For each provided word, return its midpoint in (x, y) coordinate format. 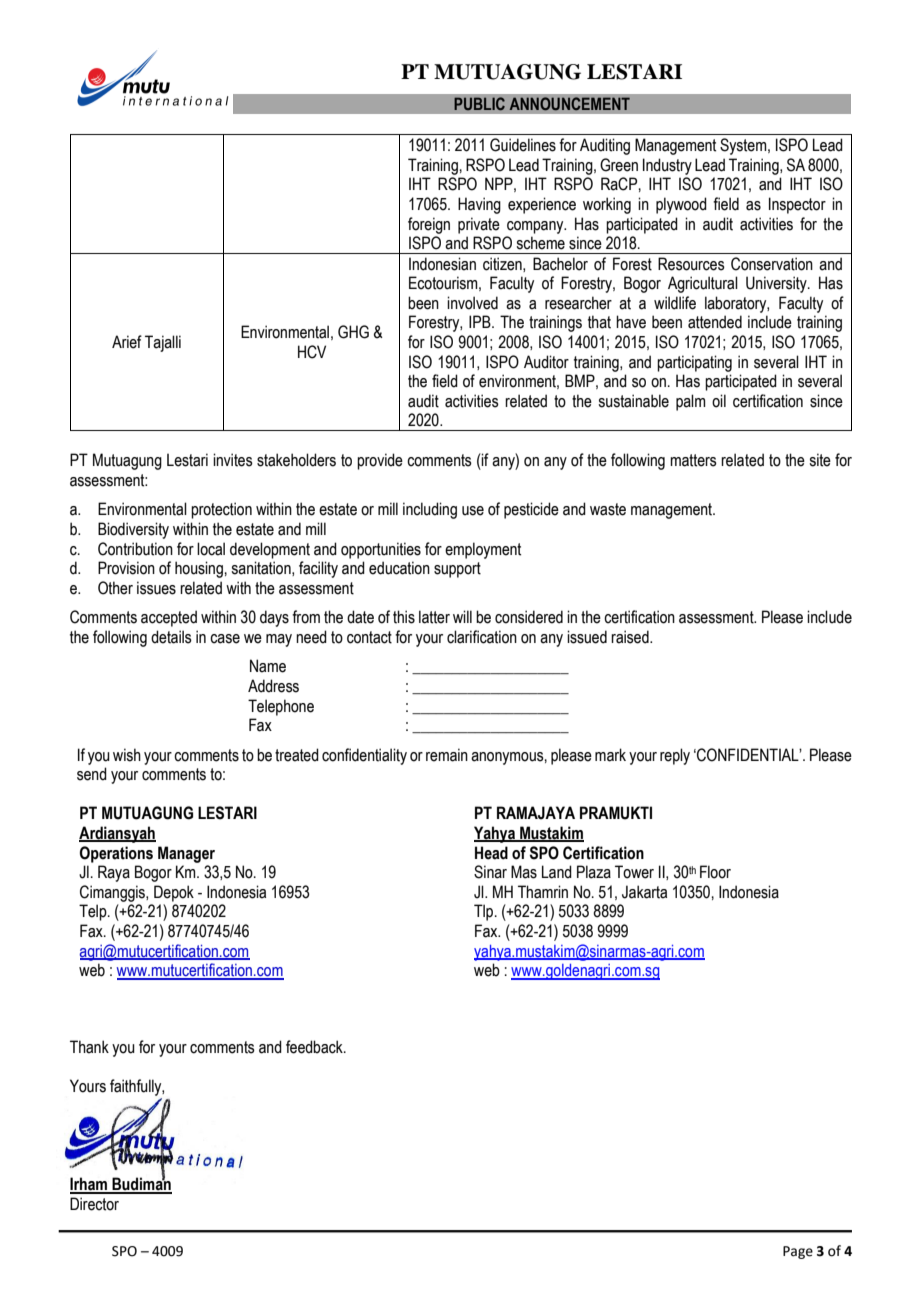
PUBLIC (479, 104)
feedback (315, 1047)
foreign (429, 225)
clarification (482, 637)
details (171, 637)
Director (94, 1204)
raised (631, 637)
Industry (667, 166)
